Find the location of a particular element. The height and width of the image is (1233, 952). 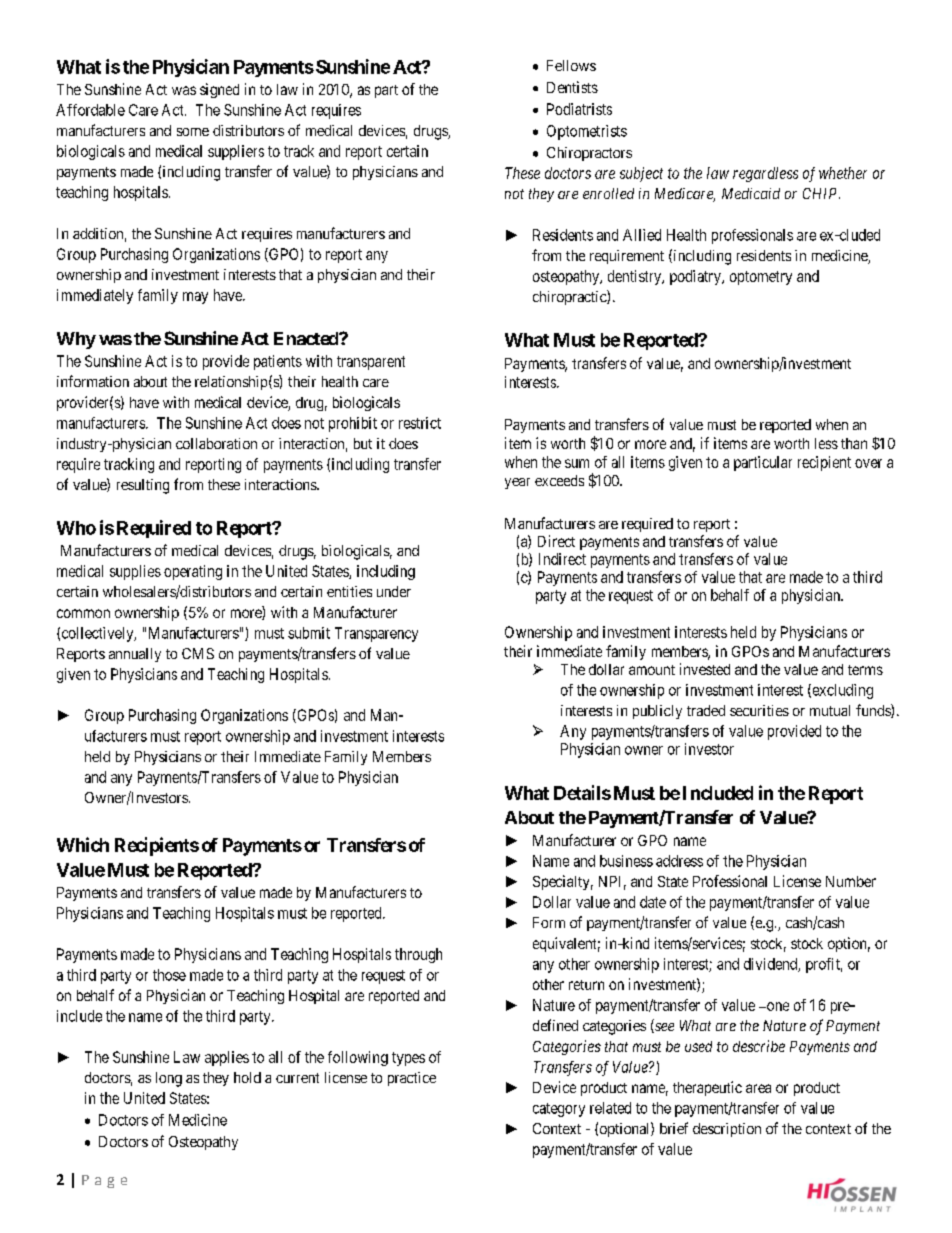

Number is located at coordinates (851, 881).
